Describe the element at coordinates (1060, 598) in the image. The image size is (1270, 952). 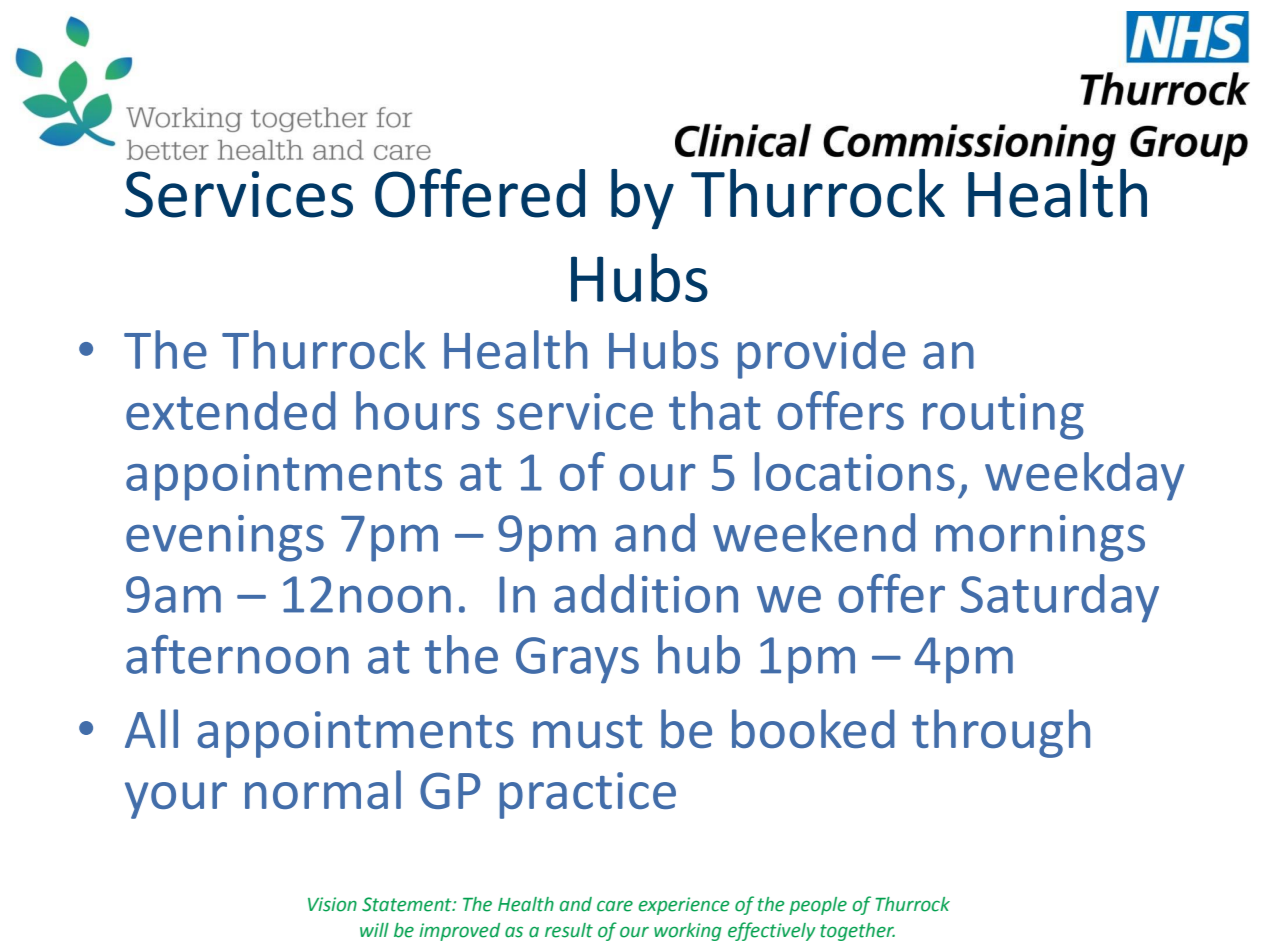
I see `Saturday` at that location.
